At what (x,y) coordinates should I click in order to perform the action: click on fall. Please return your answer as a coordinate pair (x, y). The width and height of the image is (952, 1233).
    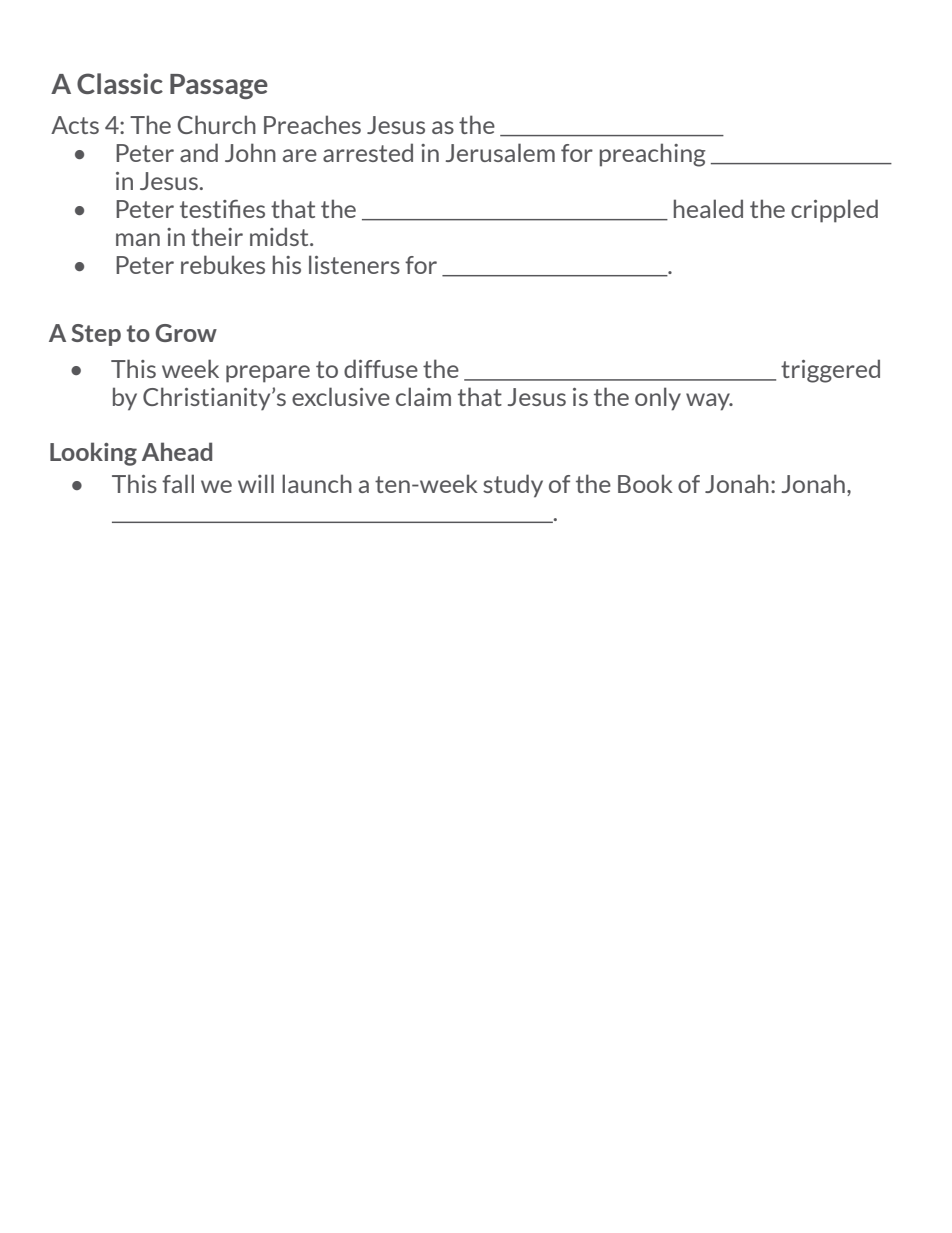
    Looking at the image, I should click on (178, 483).
